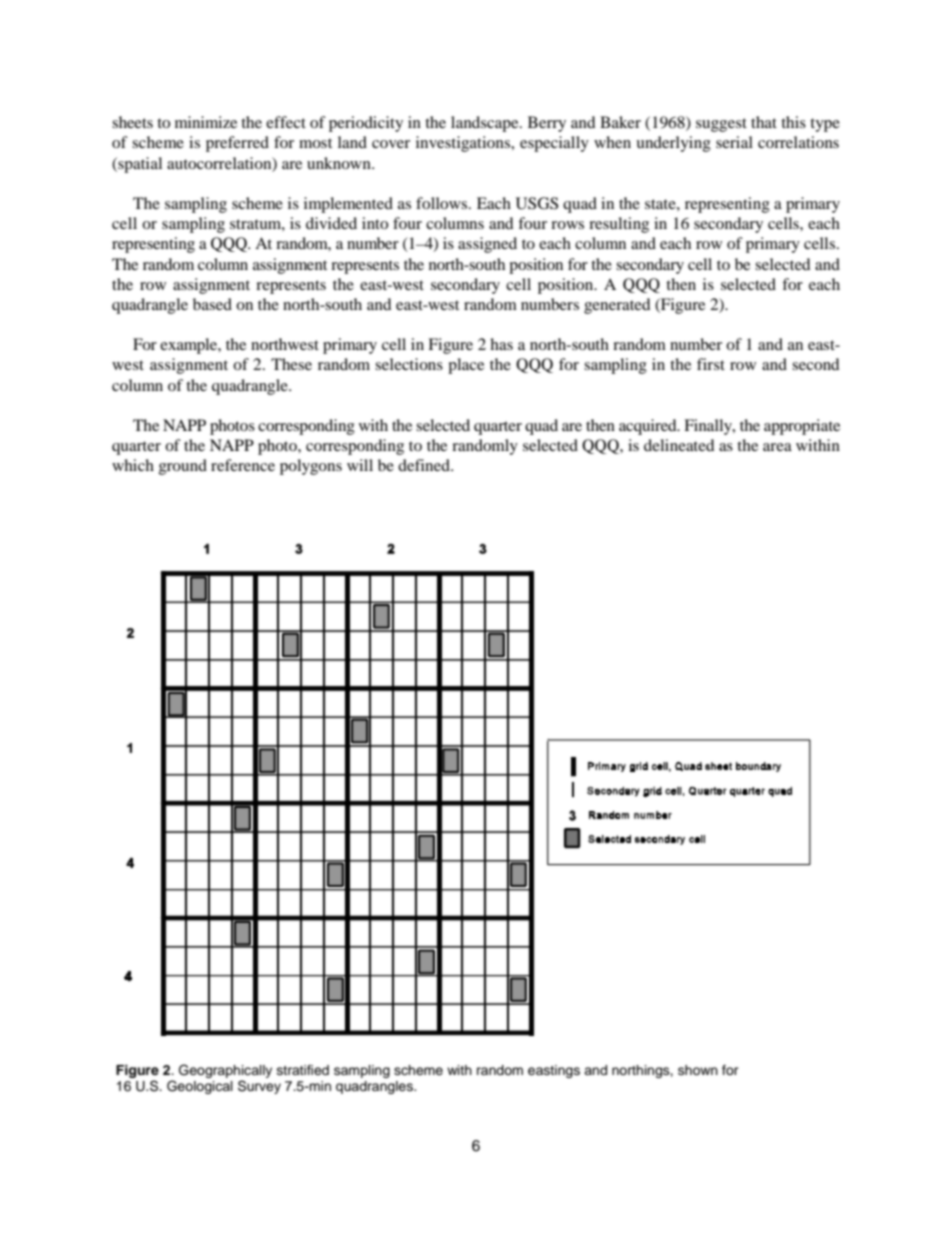 This screenshot has height=1233, width=952. What do you see at coordinates (243, 465) in the screenshot?
I see `reference` at bounding box center [243, 465].
